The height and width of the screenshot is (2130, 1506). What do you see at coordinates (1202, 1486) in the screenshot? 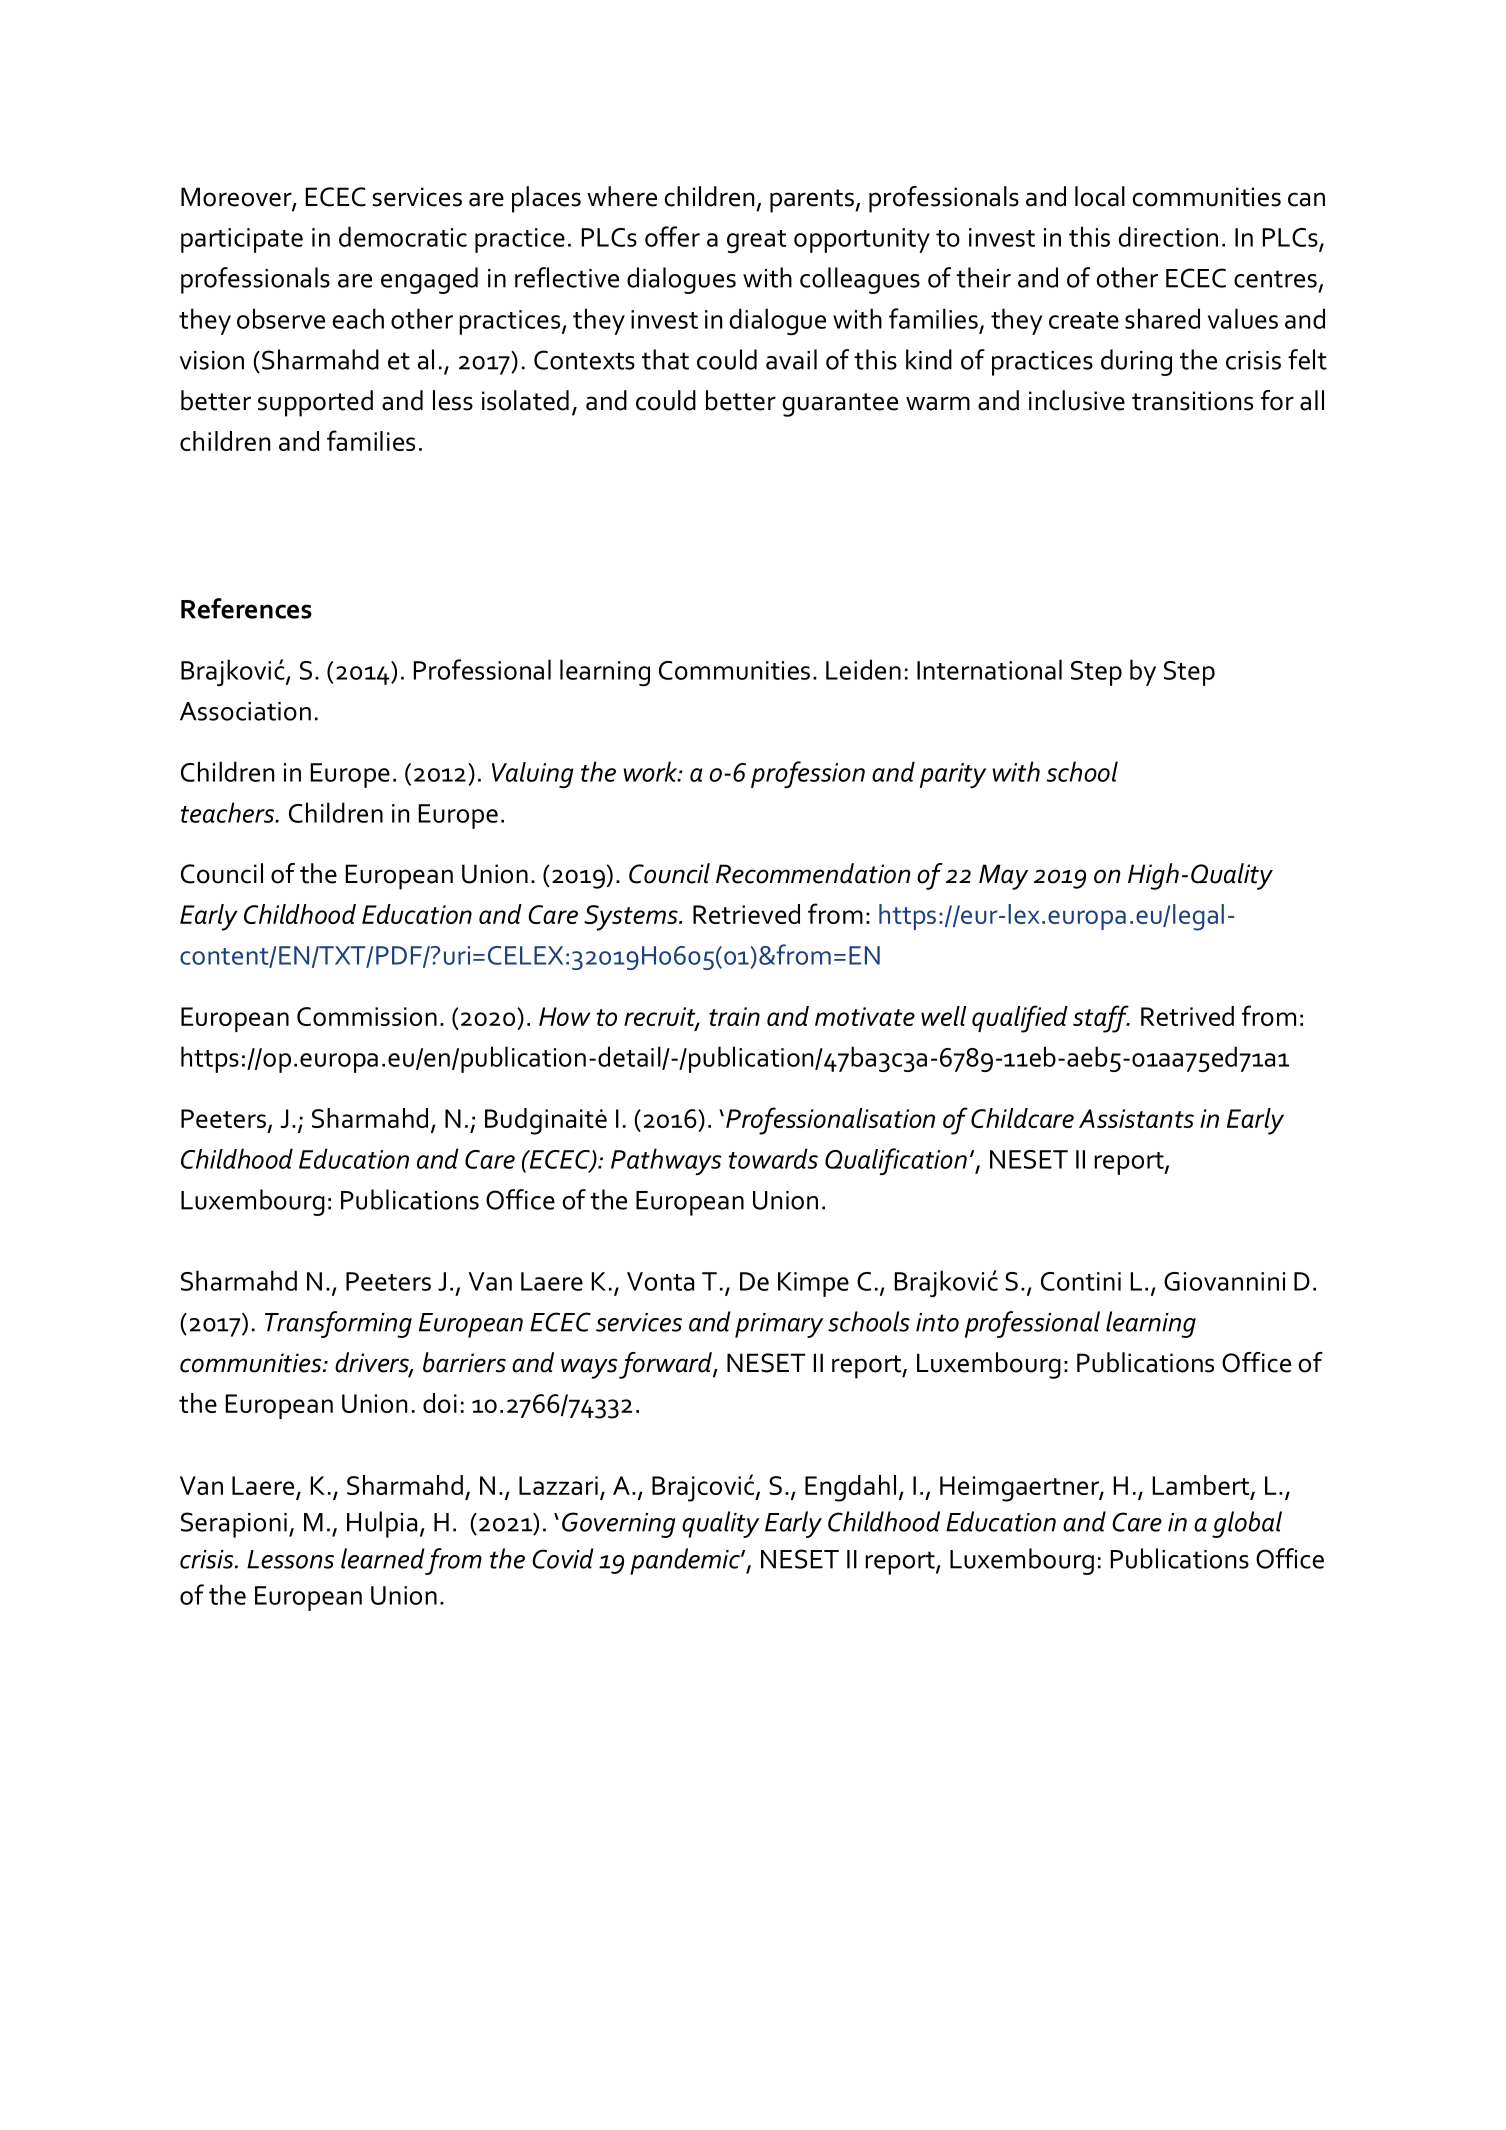
I see `Lambert` at bounding box center [1202, 1486].
